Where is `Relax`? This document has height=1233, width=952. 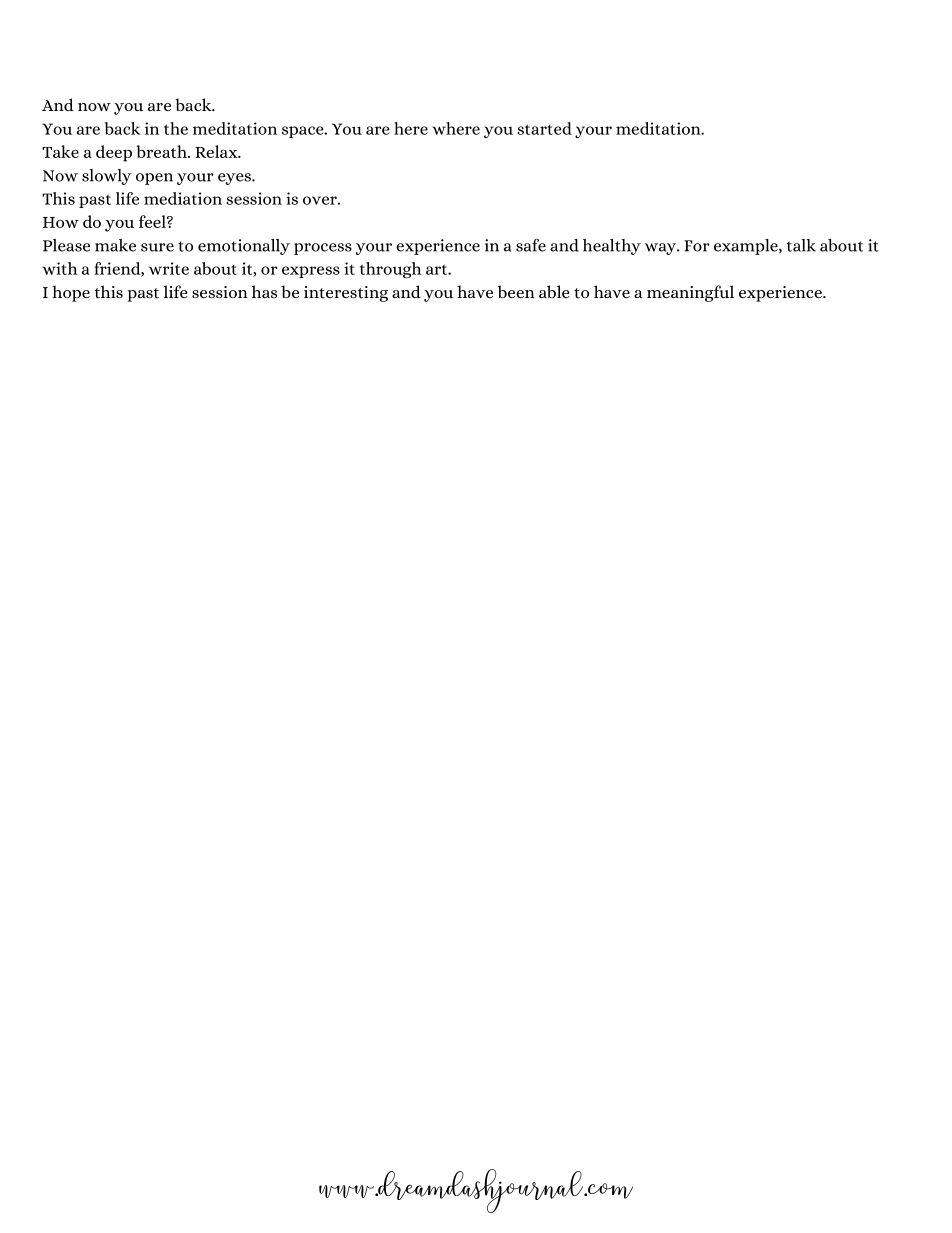 Relax is located at coordinates (217, 151).
